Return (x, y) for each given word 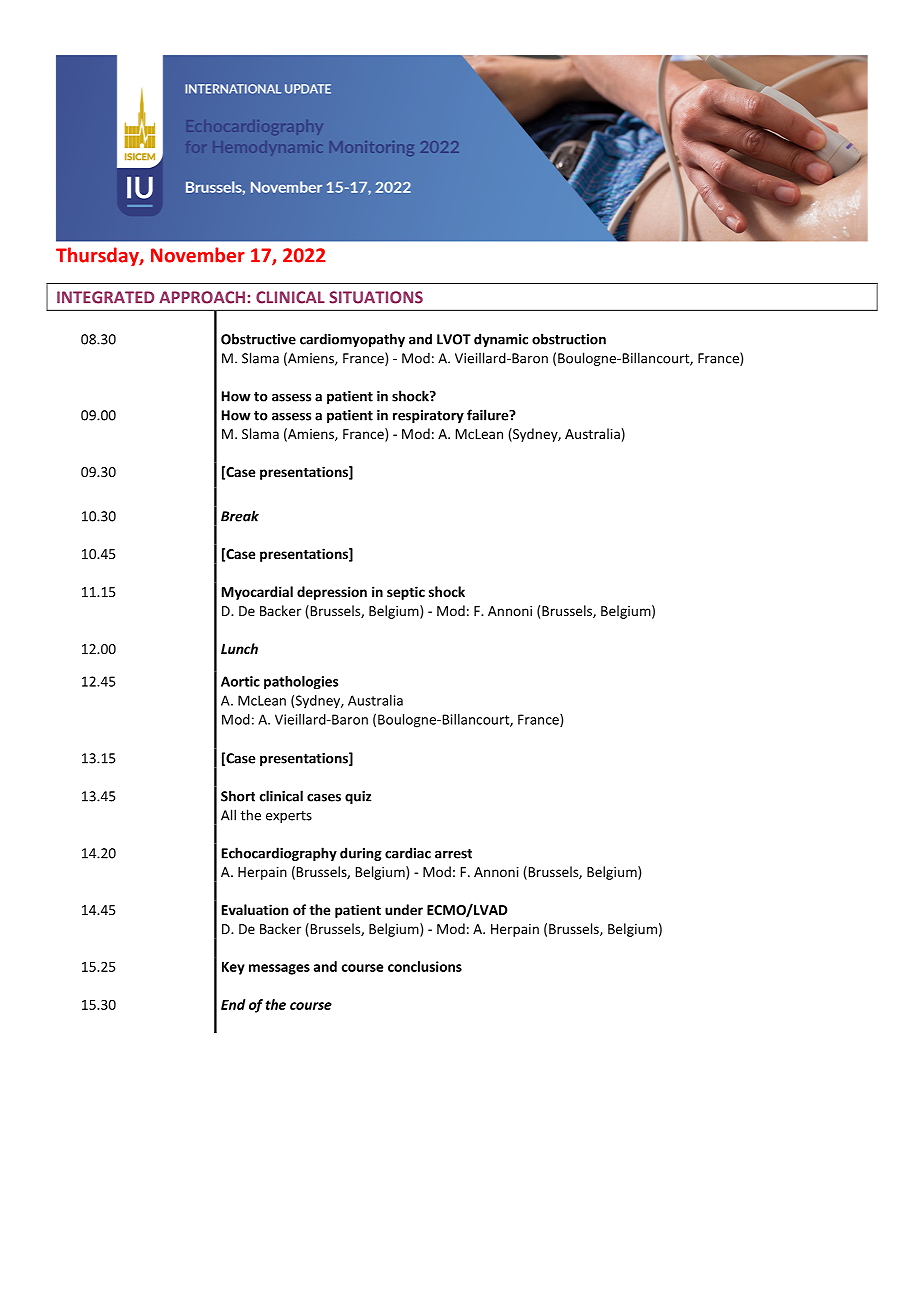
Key (233, 968)
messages (279, 969)
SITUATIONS (376, 297)
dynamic (501, 340)
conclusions (425, 966)
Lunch (239, 648)
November (198, 255)
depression (332, 593)
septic (406, 593)
